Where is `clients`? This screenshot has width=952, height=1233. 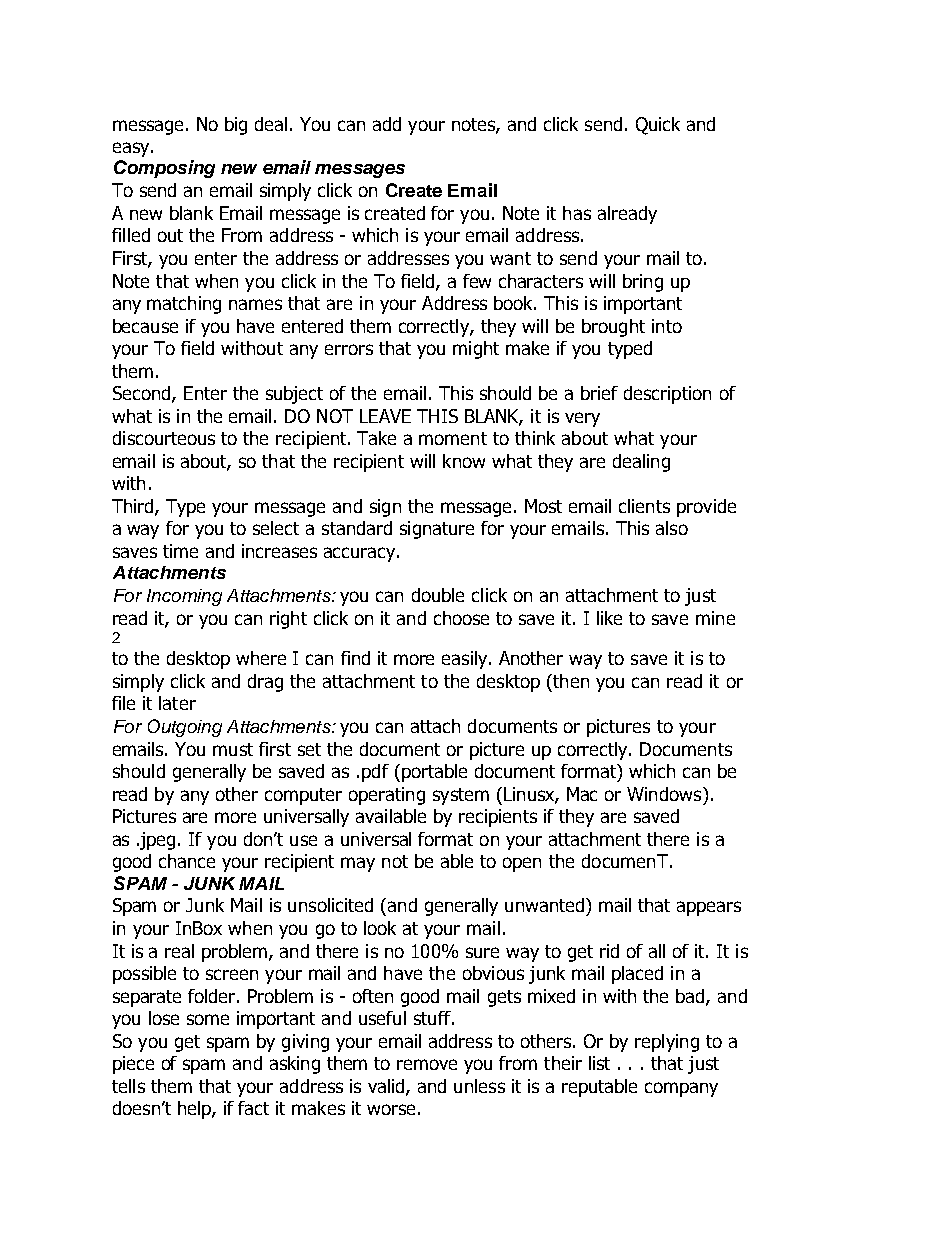 clients is located at coordinates (644, 506).
